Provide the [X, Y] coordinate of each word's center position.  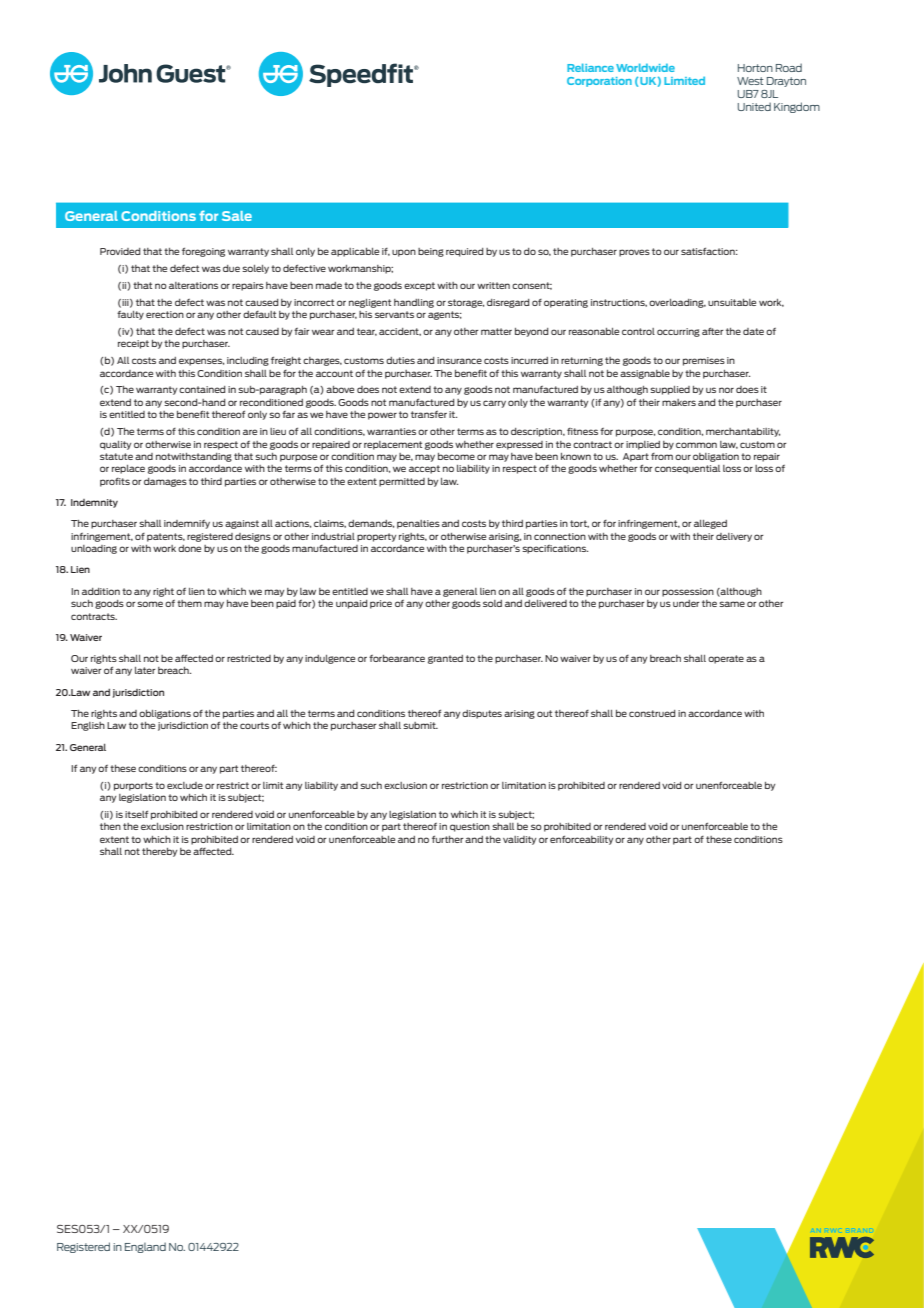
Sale [237, 216]
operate [726, 659]
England [145, 1247]
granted [445, 659]
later [145, 670]
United [754, 106]
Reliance [590, 67]
